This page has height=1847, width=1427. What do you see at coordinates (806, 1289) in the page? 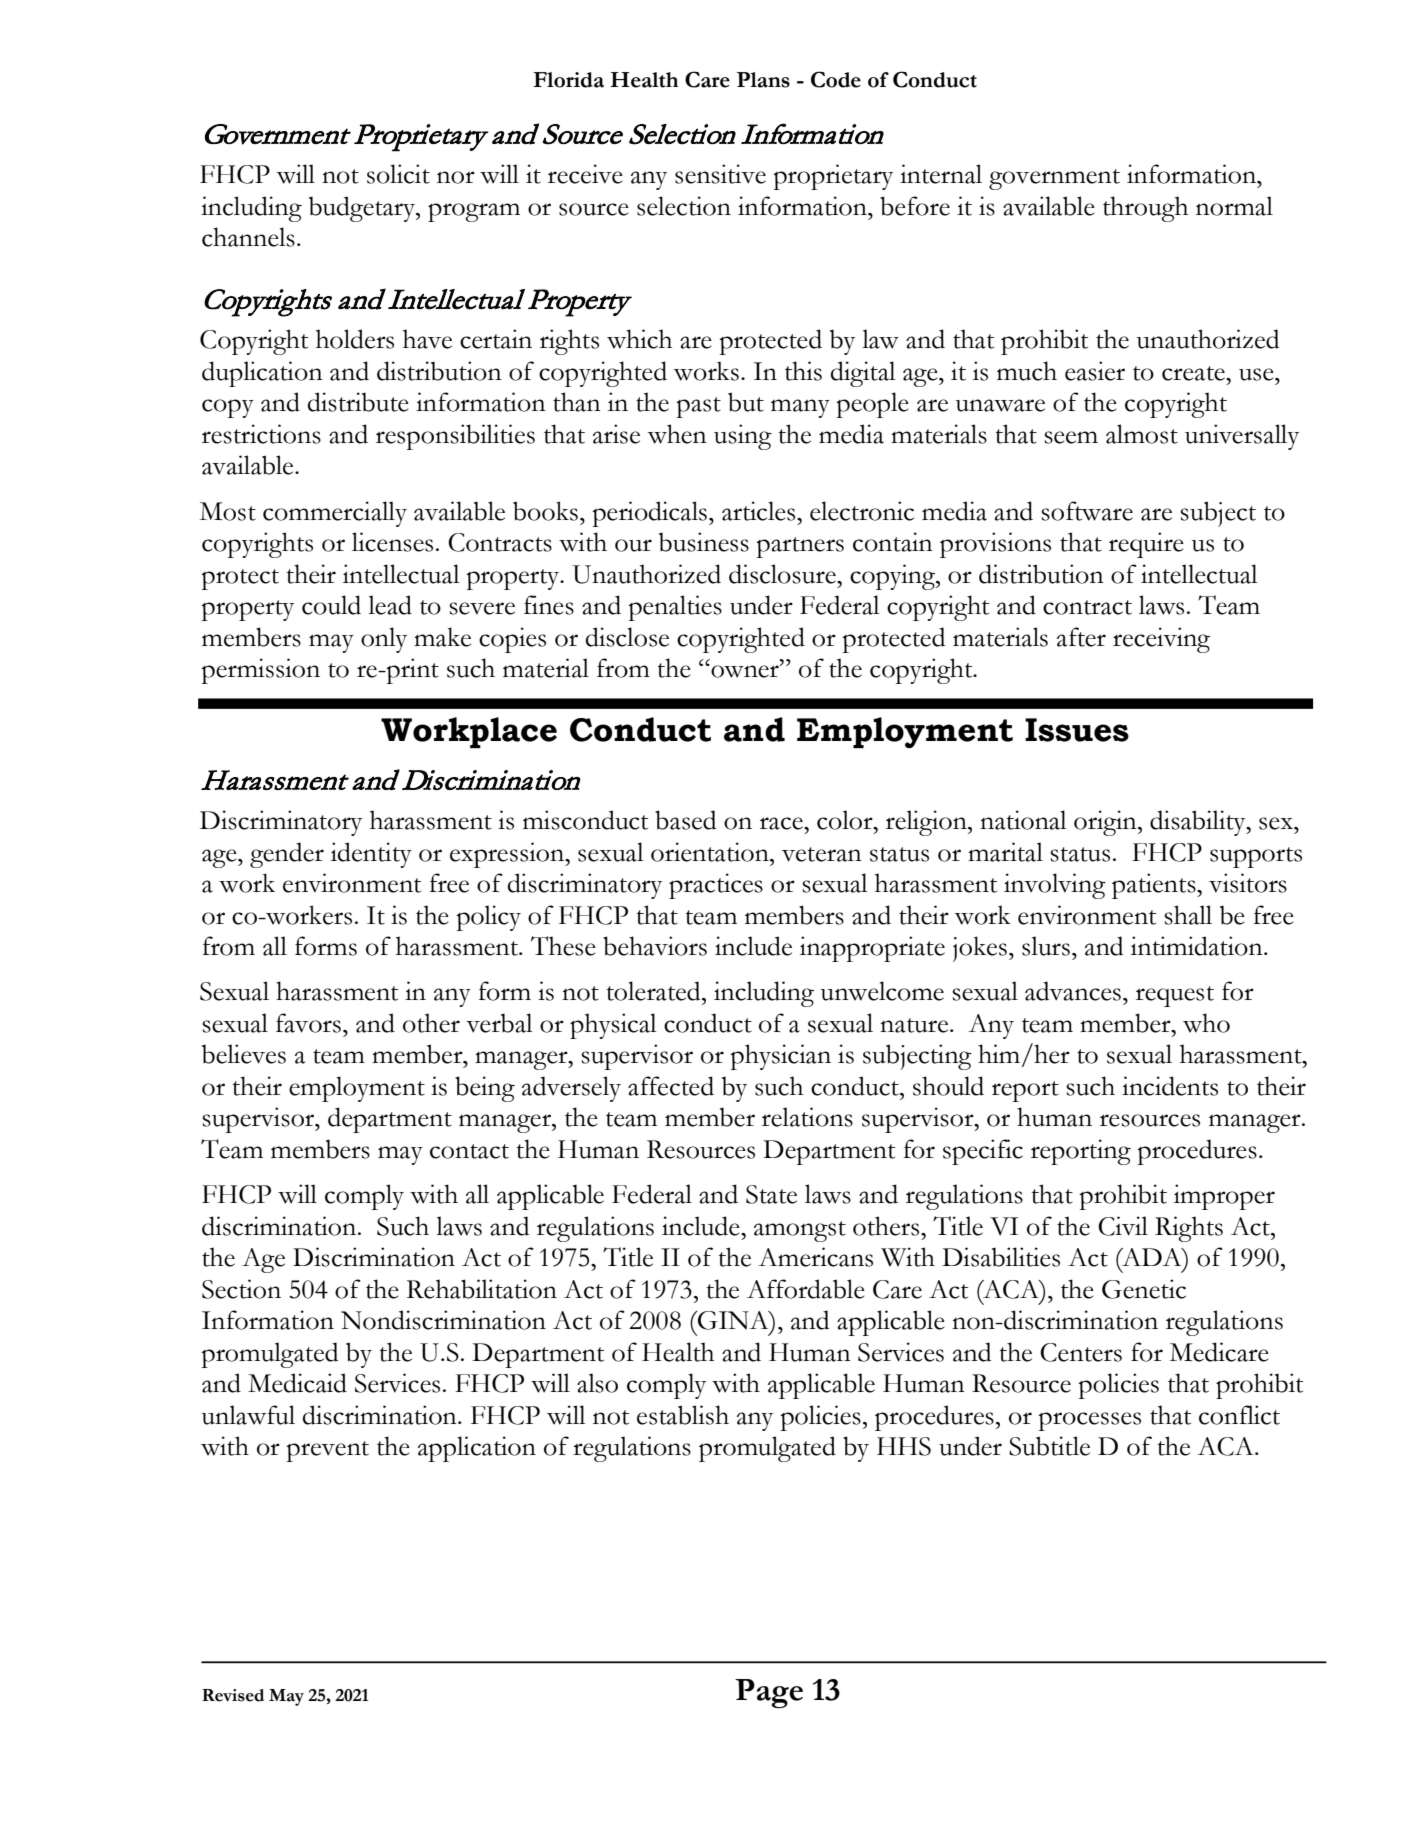
I see `Affordable` at bounding box center [806, 1289].
